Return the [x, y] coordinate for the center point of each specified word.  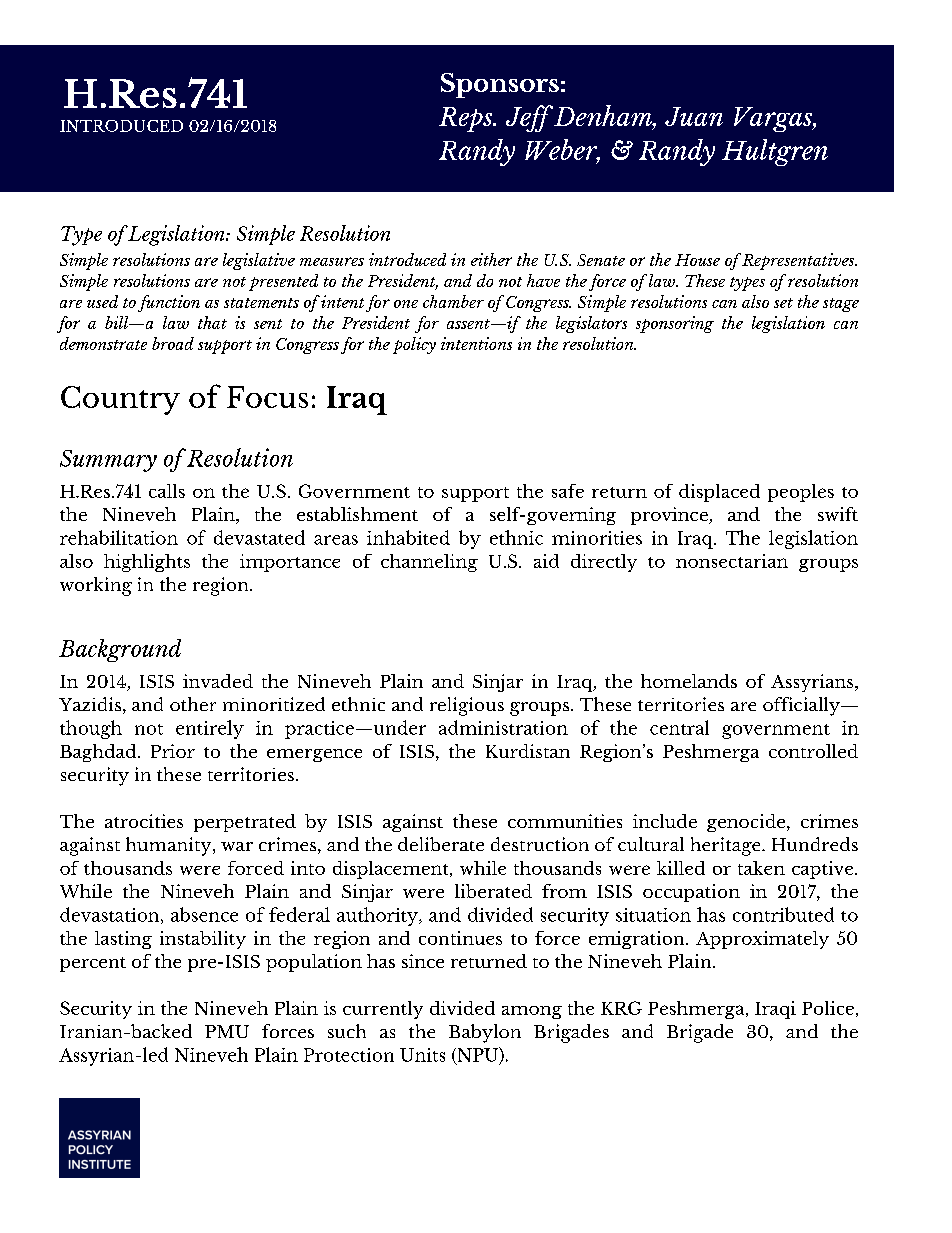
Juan [694, 116]
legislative [259, 261]
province [670, 516]
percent [93, 964]
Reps [467, 119]
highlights [147, 563]
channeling [429, 563]
